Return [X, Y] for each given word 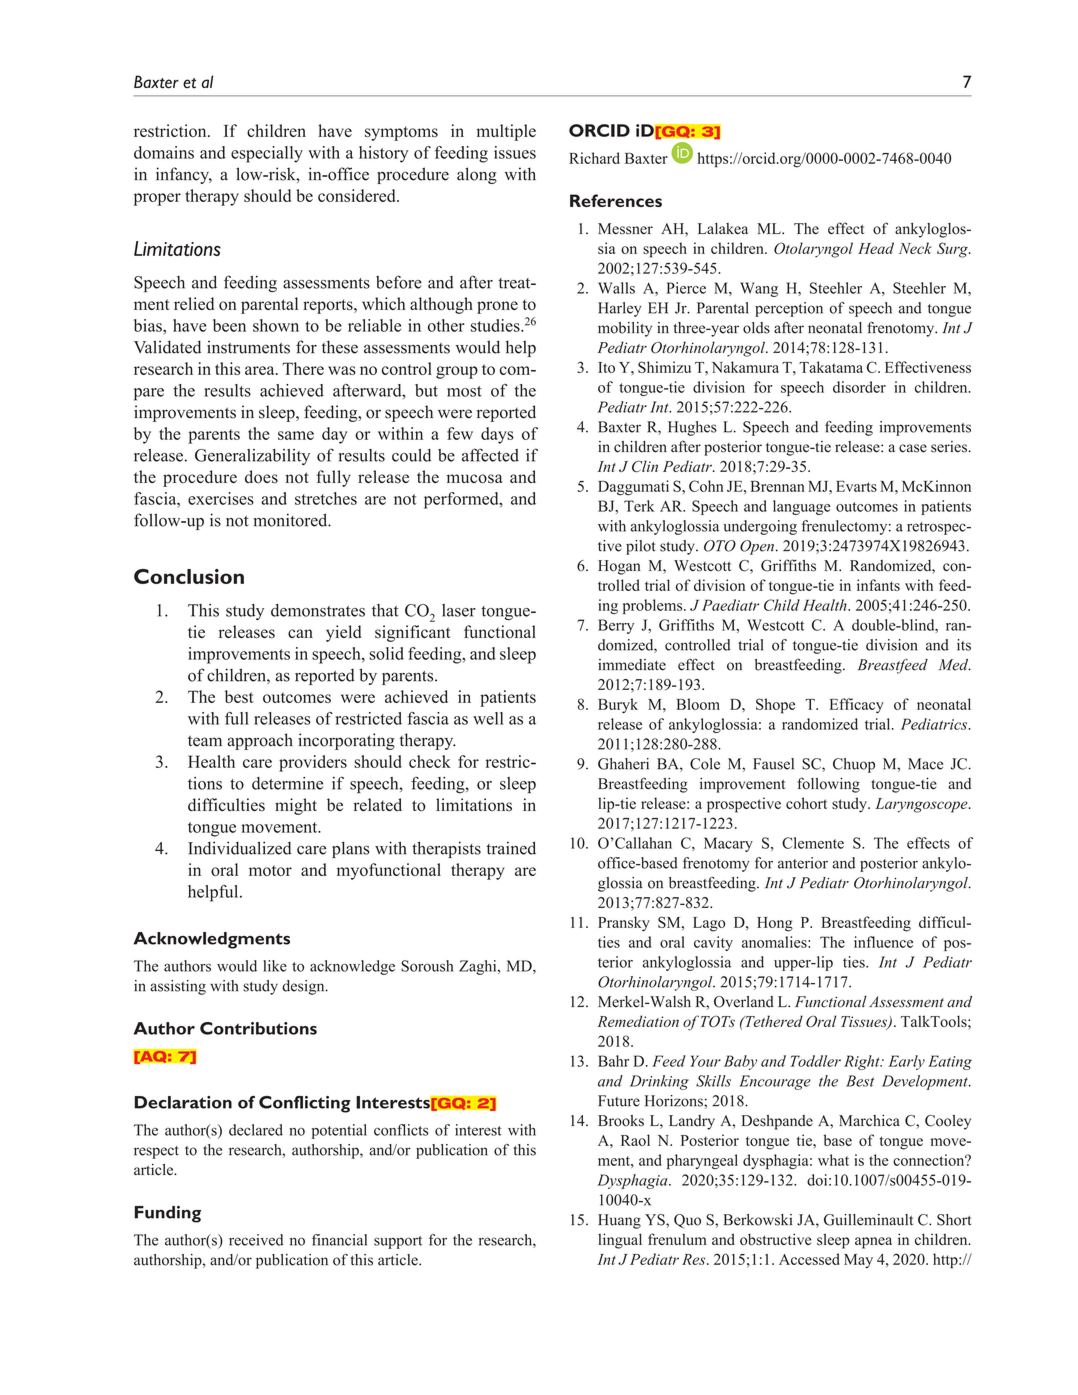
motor [270, 870]
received [256, 1240]
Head [876, 248]
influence [883, 942]
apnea [873, 1243]
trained [511, 848]
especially [267, 154]
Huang [619, 1221]
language [802, 507]
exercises [221, 498]
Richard [594, 158]
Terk [639, 506]
